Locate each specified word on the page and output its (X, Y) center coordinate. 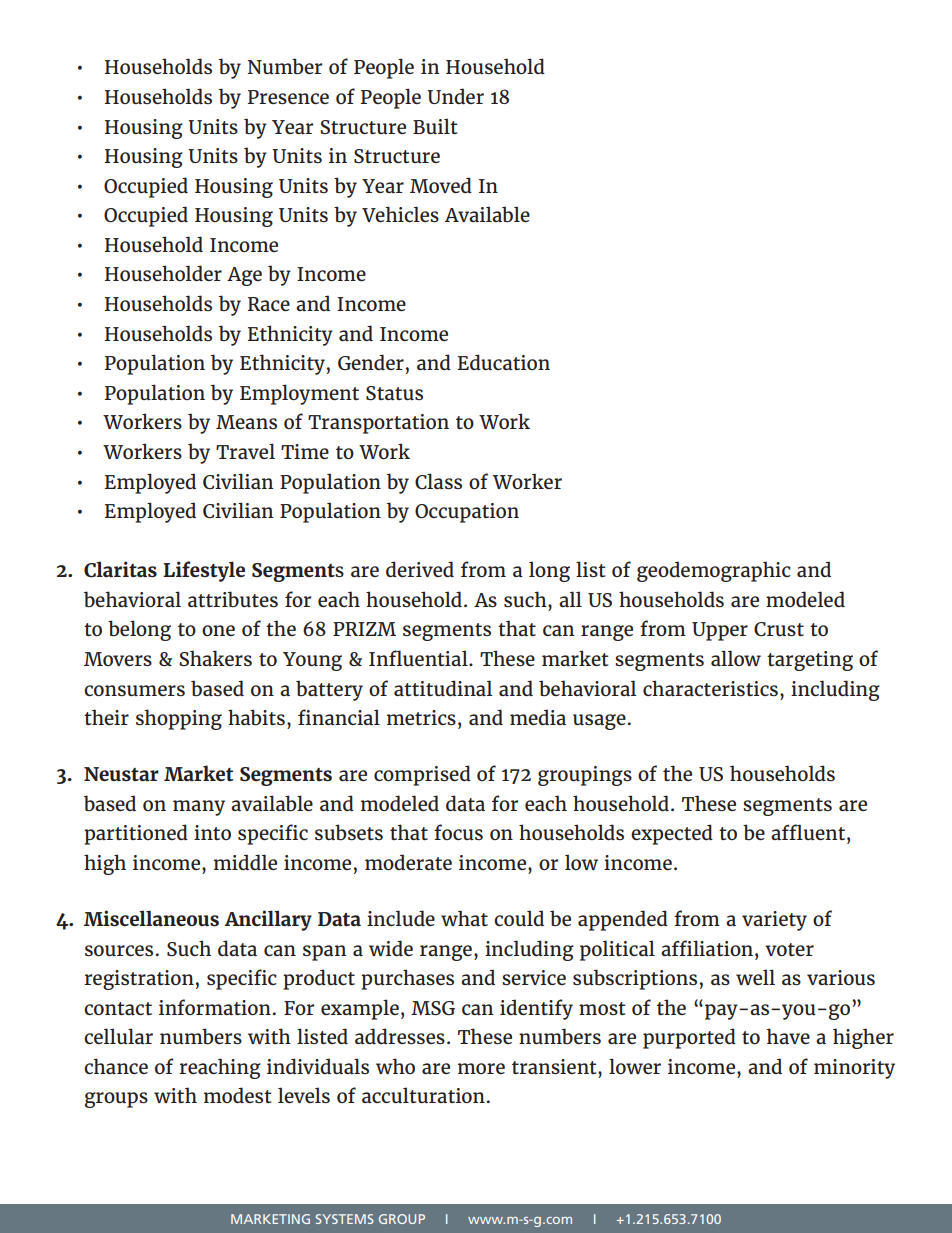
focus (458, 832)
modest (237, 1095)
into (212, 832)
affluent (809, 832)
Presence (288, 97)
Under (455, 96)
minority (854, 1069)
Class (438, 481)
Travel (245, 451)
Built (435, 126)
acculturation (423, 1095)
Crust (779, 629)
